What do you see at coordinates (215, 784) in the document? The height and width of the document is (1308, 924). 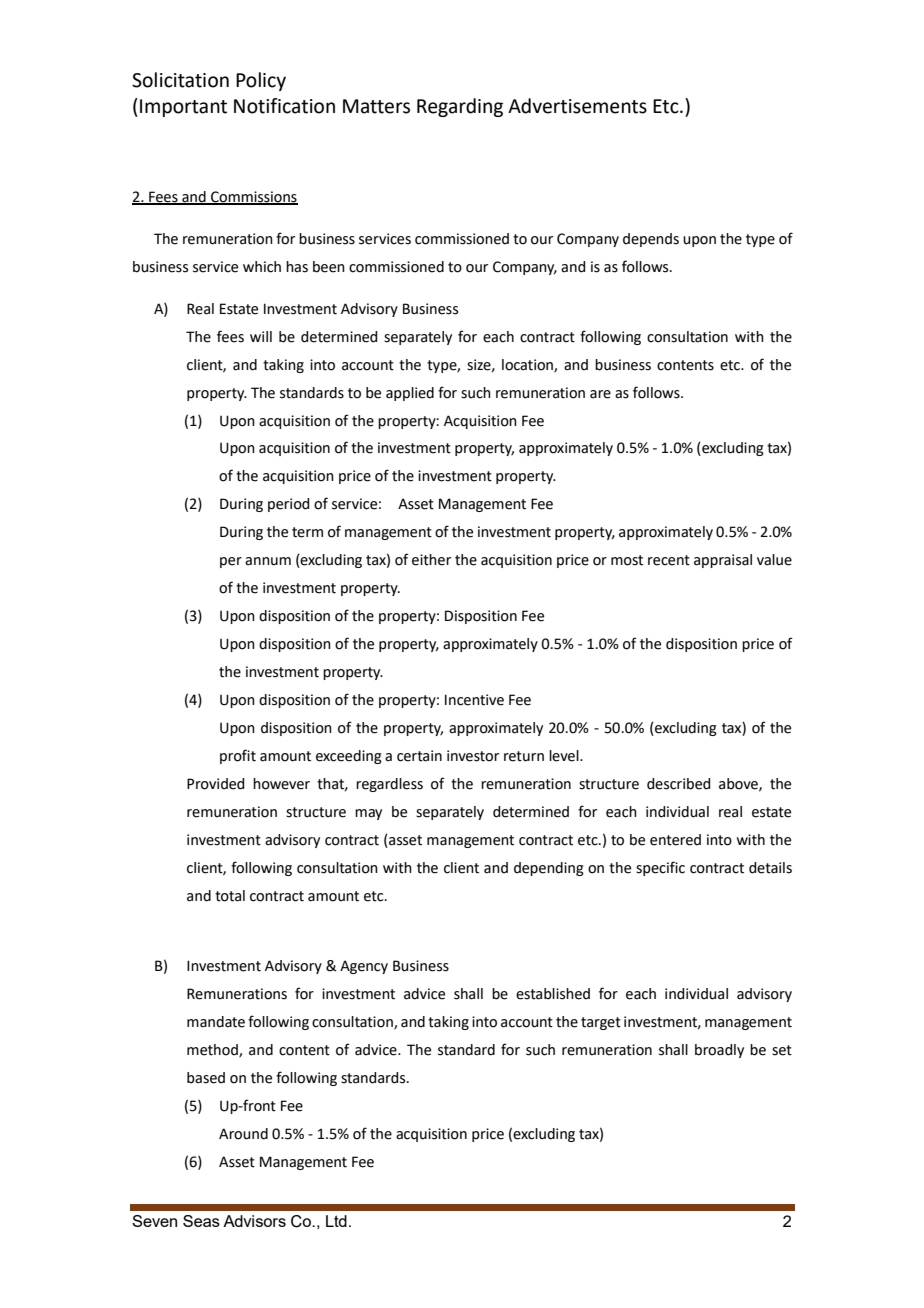 I see `Provided` at bounding box center [215, 784].
